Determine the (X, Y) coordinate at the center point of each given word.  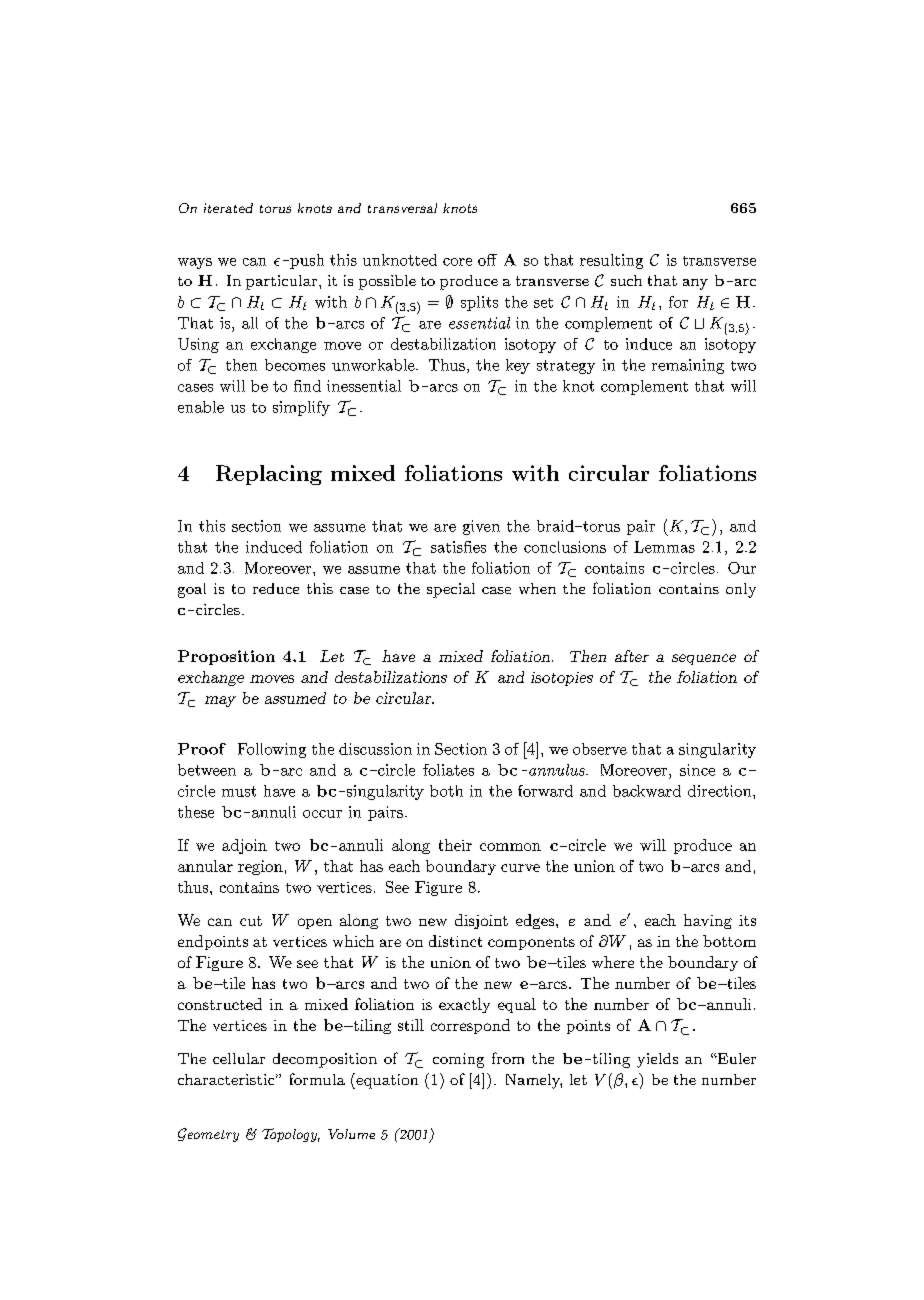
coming (458, 1060)
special (451, 590)
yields (657, 1060)
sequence (704, 659)
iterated (228, 208)
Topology (291, 1135)
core (457, 262)
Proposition (226, 657)
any (695, 284)
